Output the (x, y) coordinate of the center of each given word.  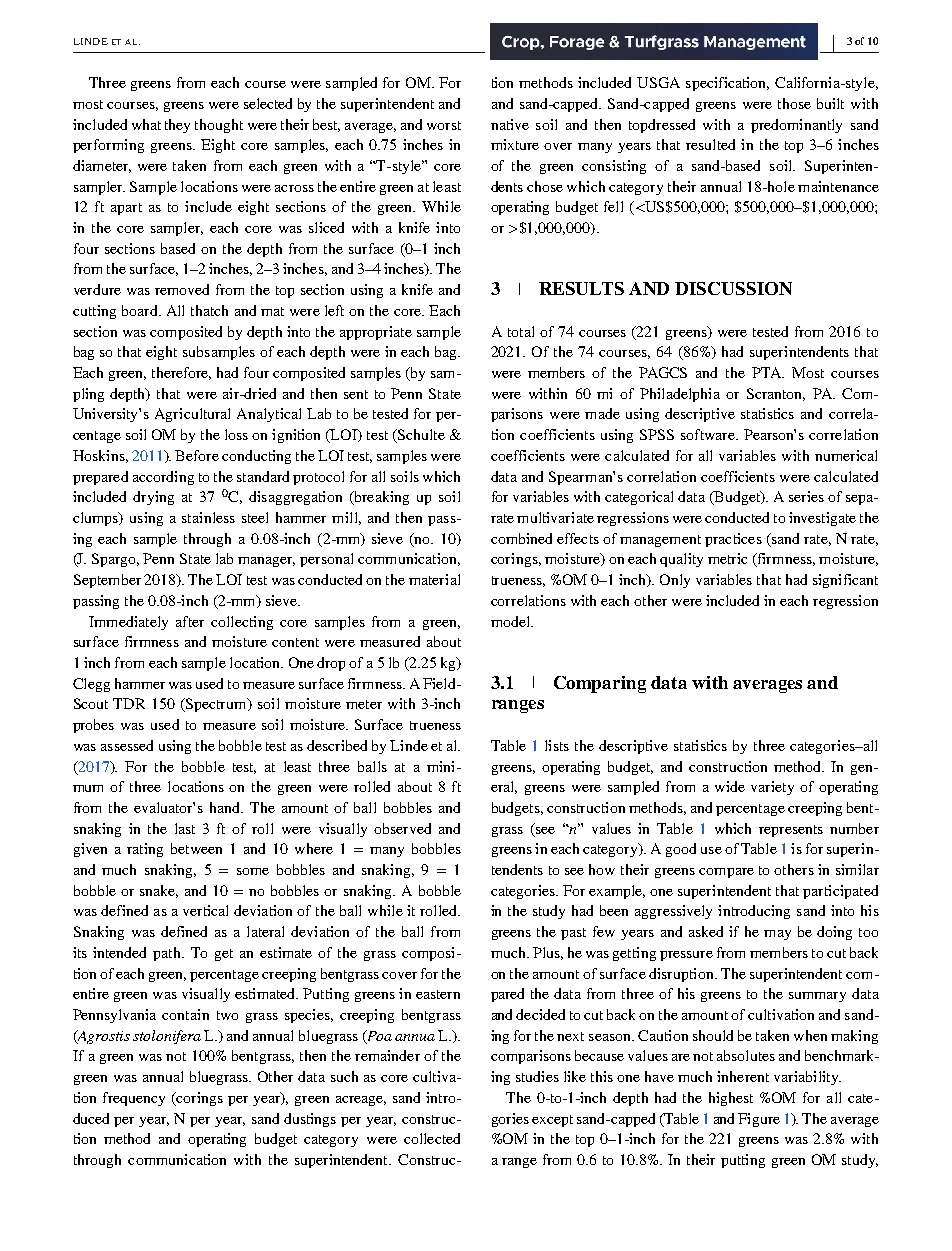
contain (185, 1014)
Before (197, 455)
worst (444, 125)
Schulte (420, 436)
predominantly (796, 126)
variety (772, 788)
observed (402, 828)
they (177, 126)
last (185, 828)
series (806, 496)
